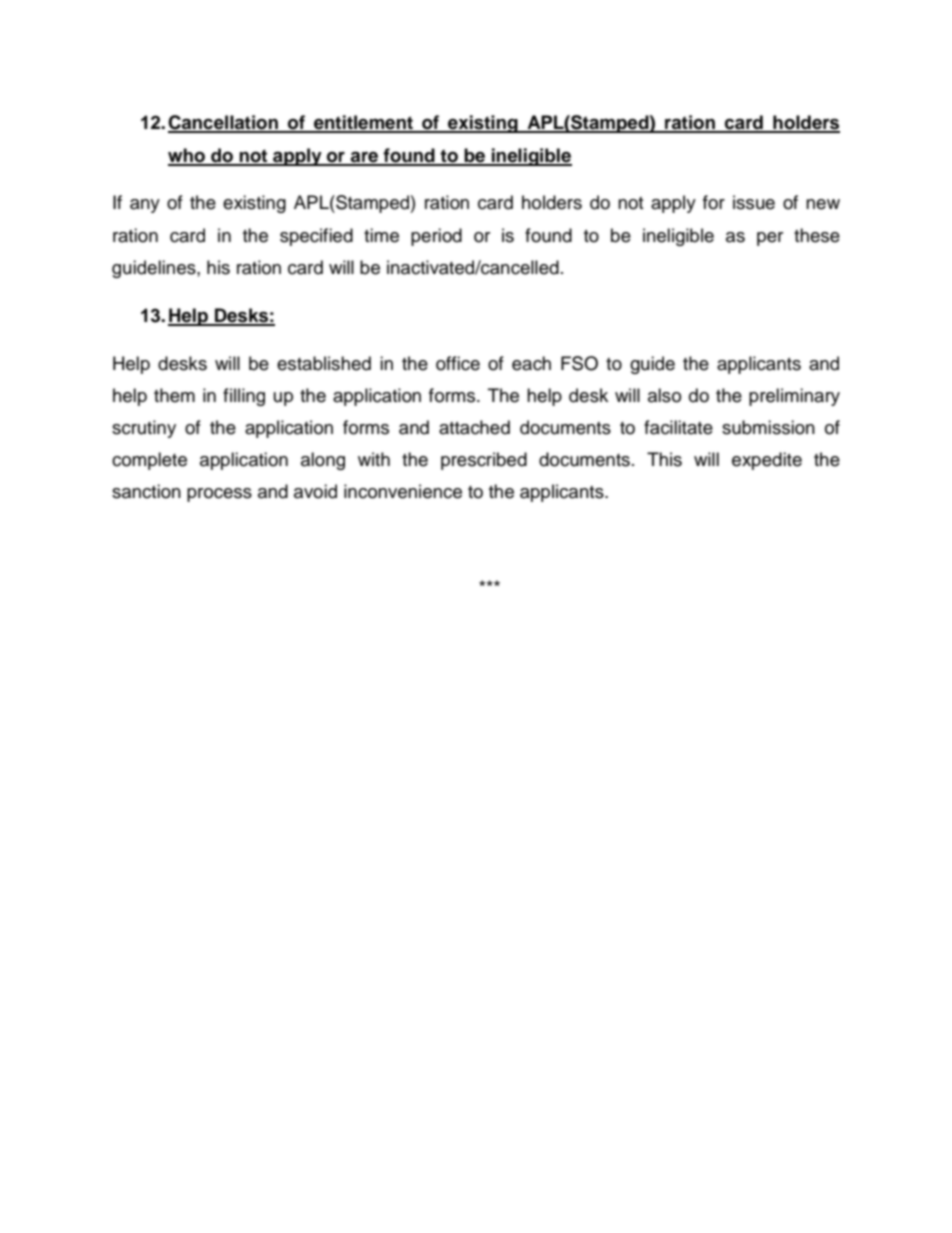 Image resolution: width=952 pixels, height=1233 pixels. What do you see at coordinates (363, 123) in the screenshot?
I see `entitlement` at bounding box center [363, 123].
